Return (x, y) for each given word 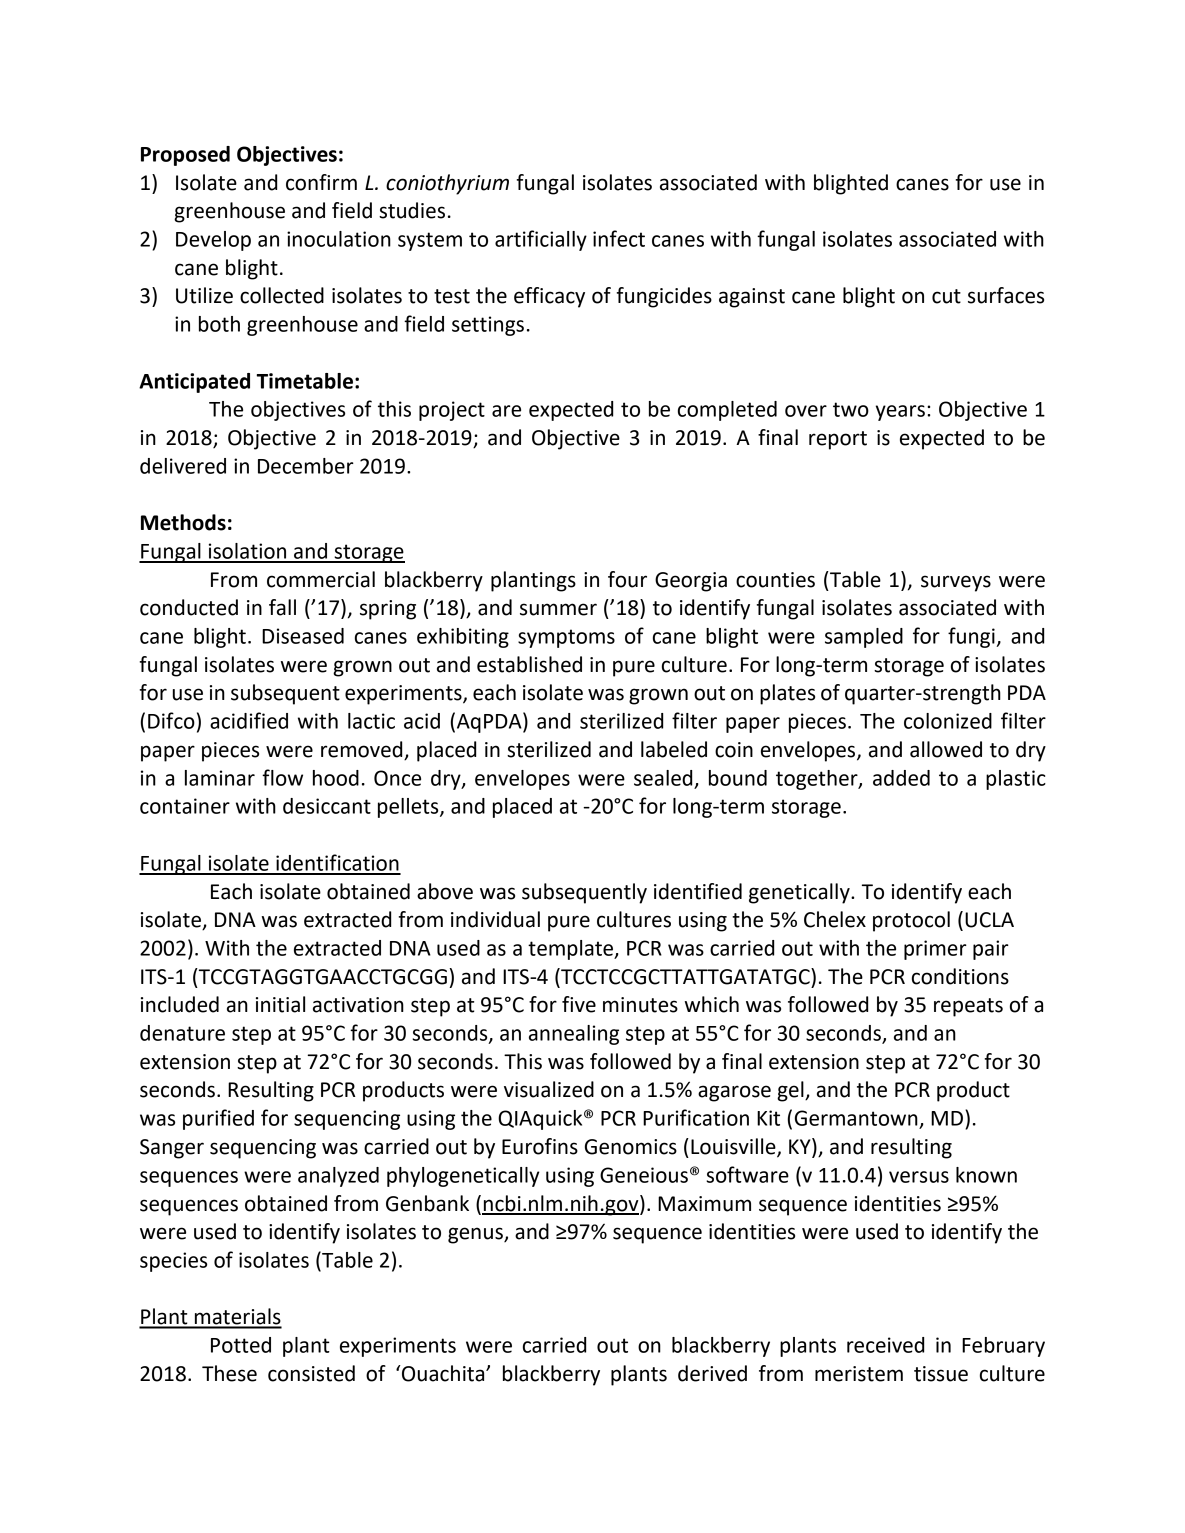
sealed (663, 778)
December (306, 466)
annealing (574, 1035)
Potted (241, 1345)
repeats (968, 1007)
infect (619, 238)
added (901, 778)
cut (946, 296)
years (900, 413)
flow (282, 777)
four (627, 579)
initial (280, 1004)
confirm (321, 182)
